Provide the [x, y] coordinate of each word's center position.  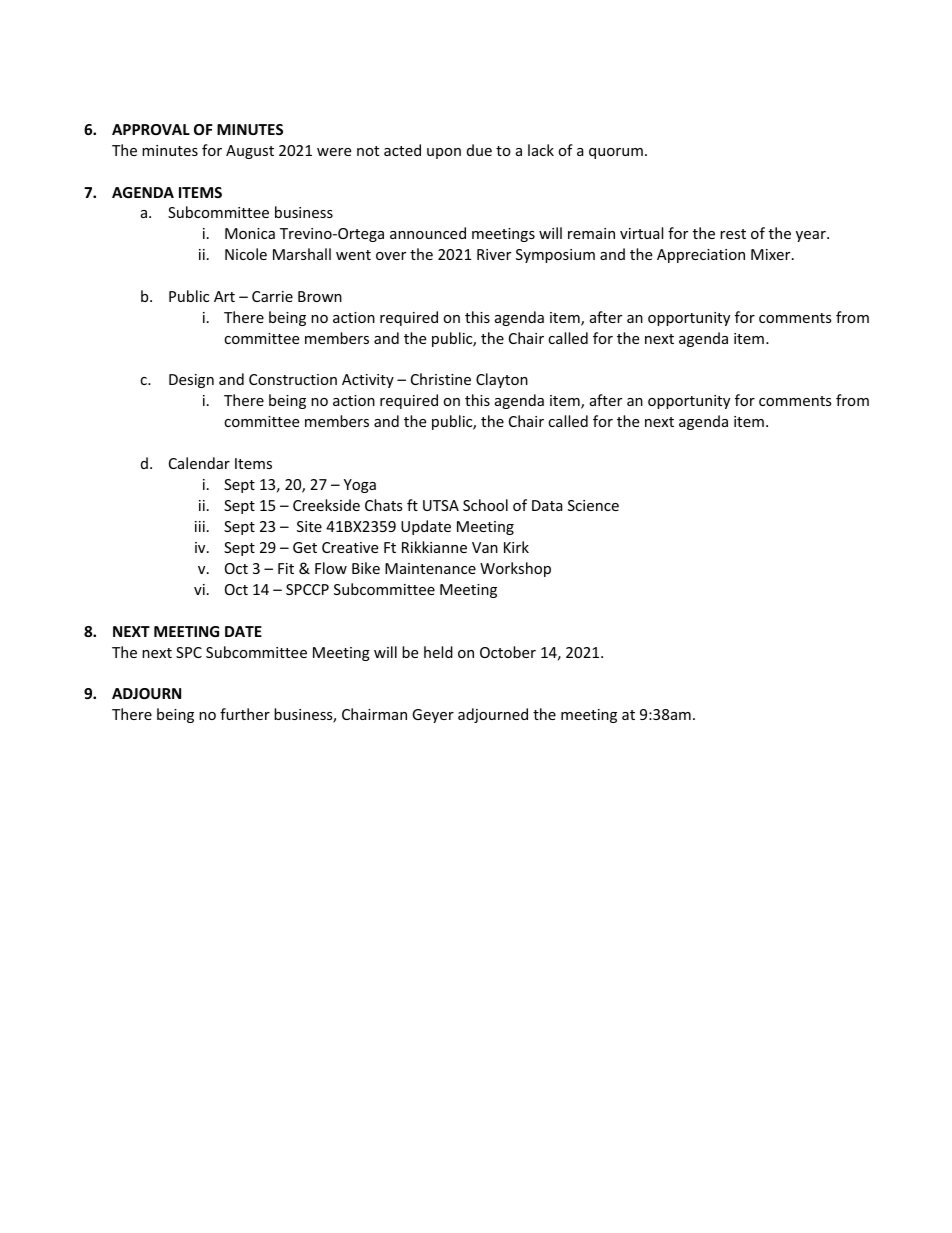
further [245, 714]
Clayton [502, 380]
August [250, 152]
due [479, 150]
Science [593, 505]
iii [200, 526]
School [485, 505]
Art [224, 296]
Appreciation [701, 256]
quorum [616, 153]
